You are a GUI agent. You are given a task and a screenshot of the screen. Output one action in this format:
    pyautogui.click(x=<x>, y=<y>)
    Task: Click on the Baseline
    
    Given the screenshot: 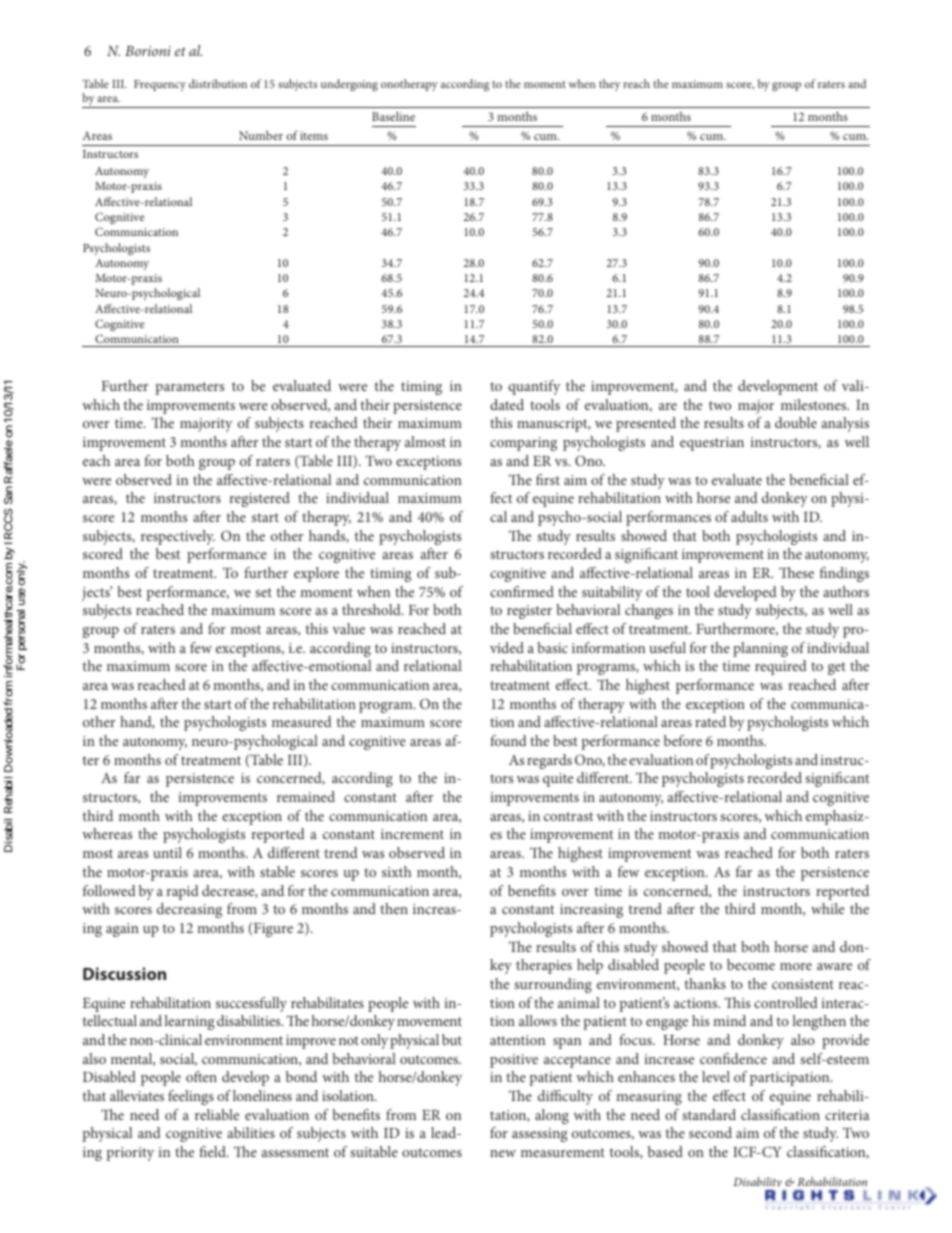 What is the action you would take?
    pyautogui.click(x=393, y=116)
